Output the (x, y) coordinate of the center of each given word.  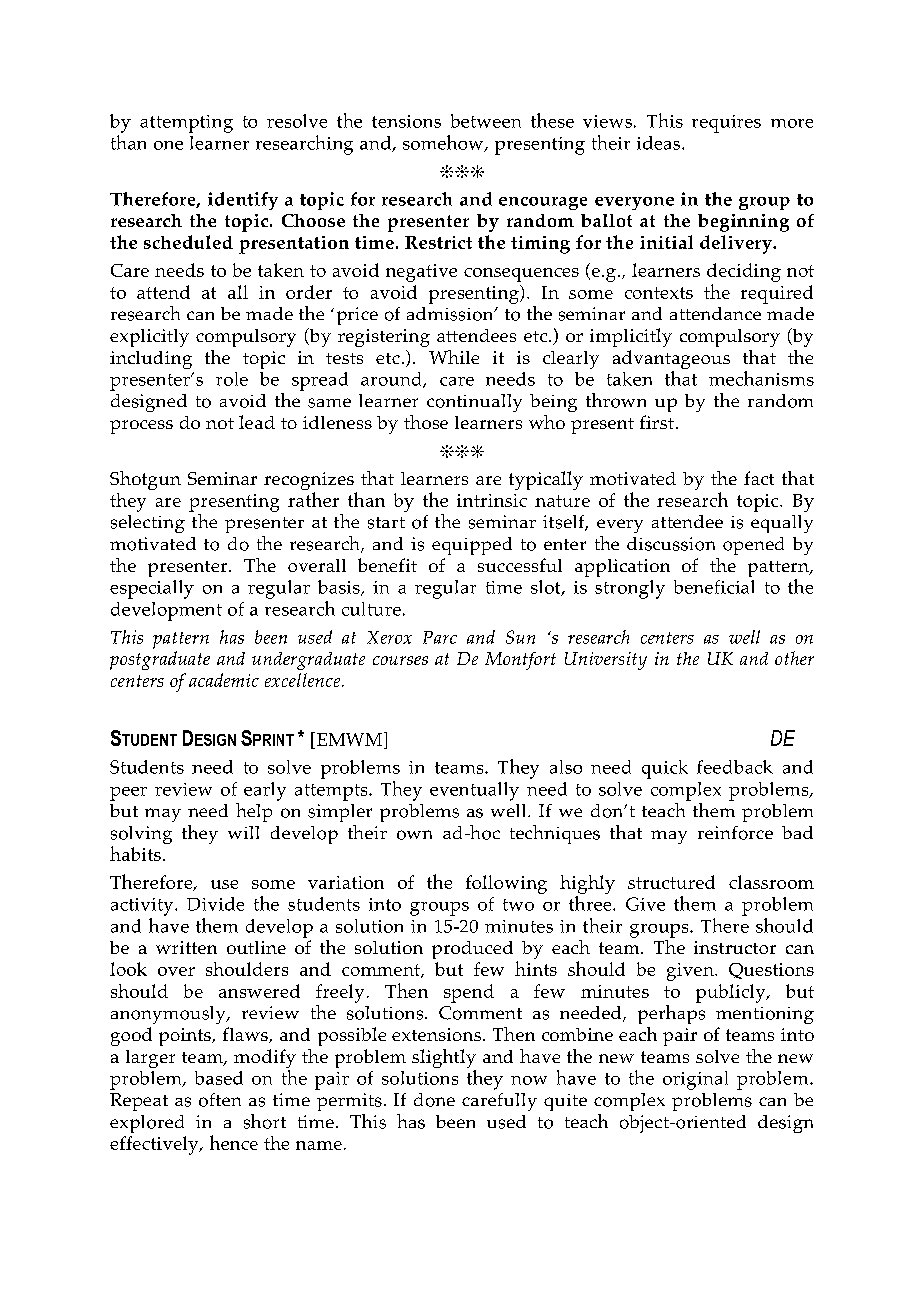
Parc (440, 637)
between (486, 121)
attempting (186, 124)
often (220, 1100)
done (434, 1100)
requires (726, 124)
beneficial (714, 587)
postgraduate (160, 660)
